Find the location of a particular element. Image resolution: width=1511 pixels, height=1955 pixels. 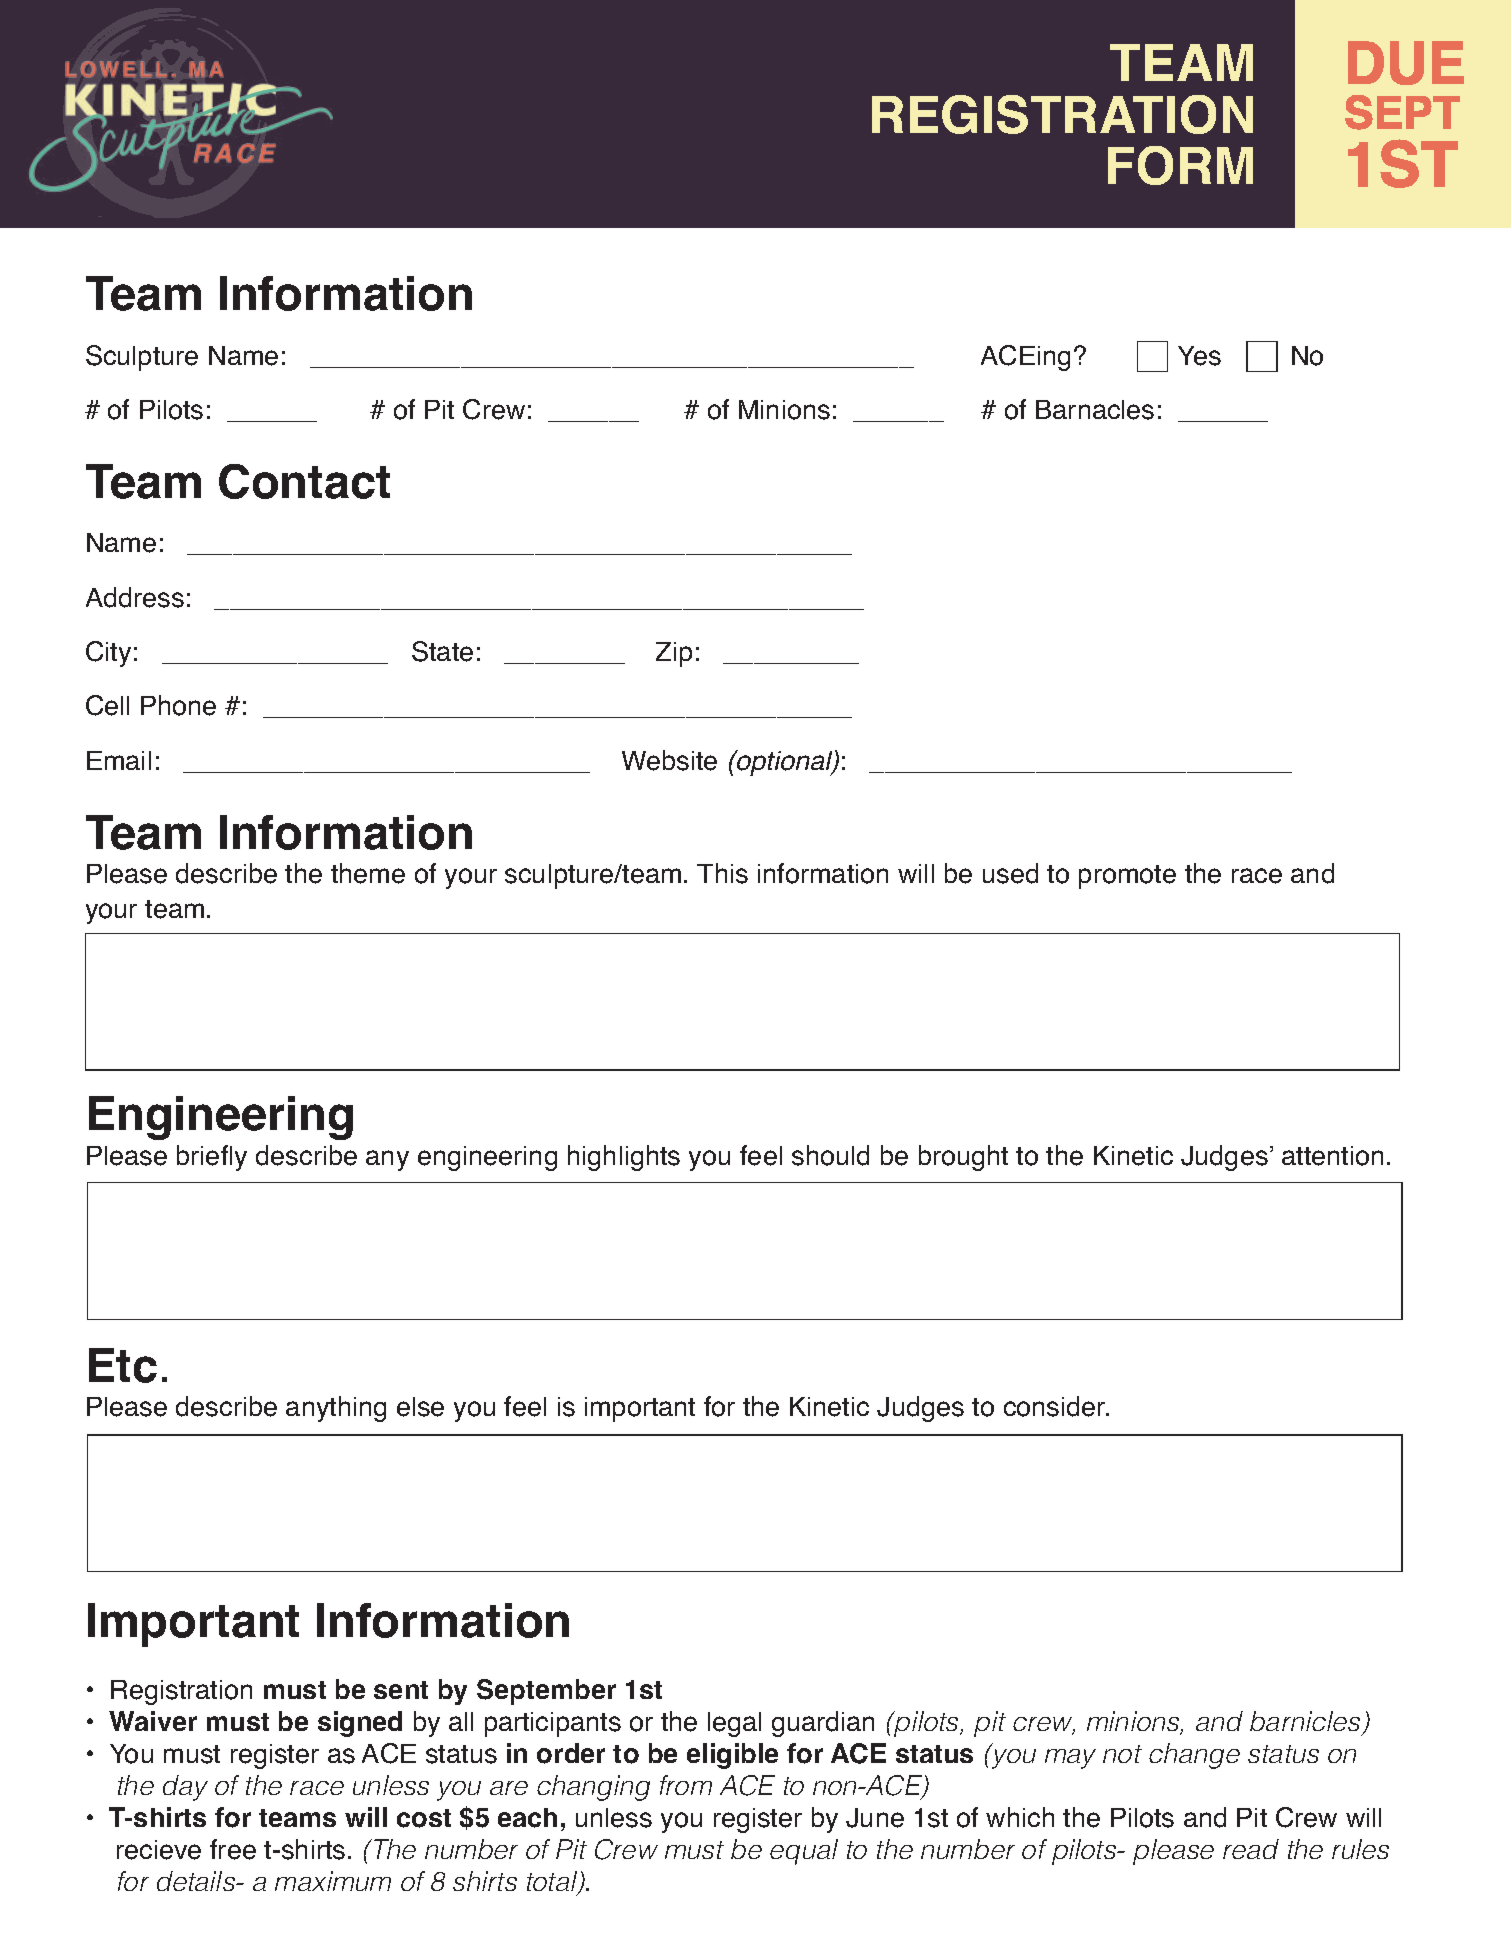

briefly is located at coordinates (212, 1158).
